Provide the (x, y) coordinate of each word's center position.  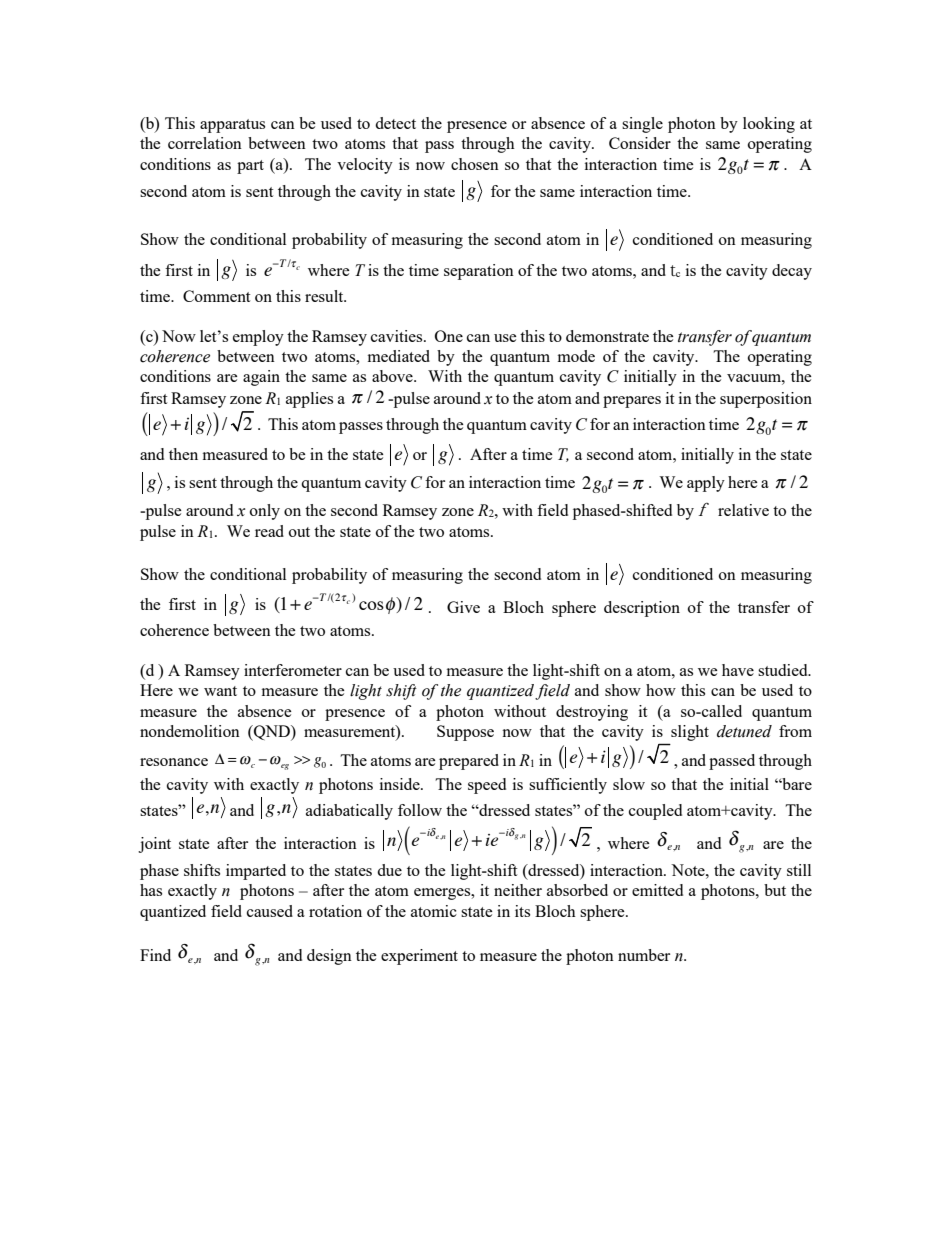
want (220, 691)
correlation (205, 143)
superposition (766, 400)
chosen (475, 164)
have (738, 670)
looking (769, 125)
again (261, 378)
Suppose (465, 733)
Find (155, 955)
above (393, 376)
